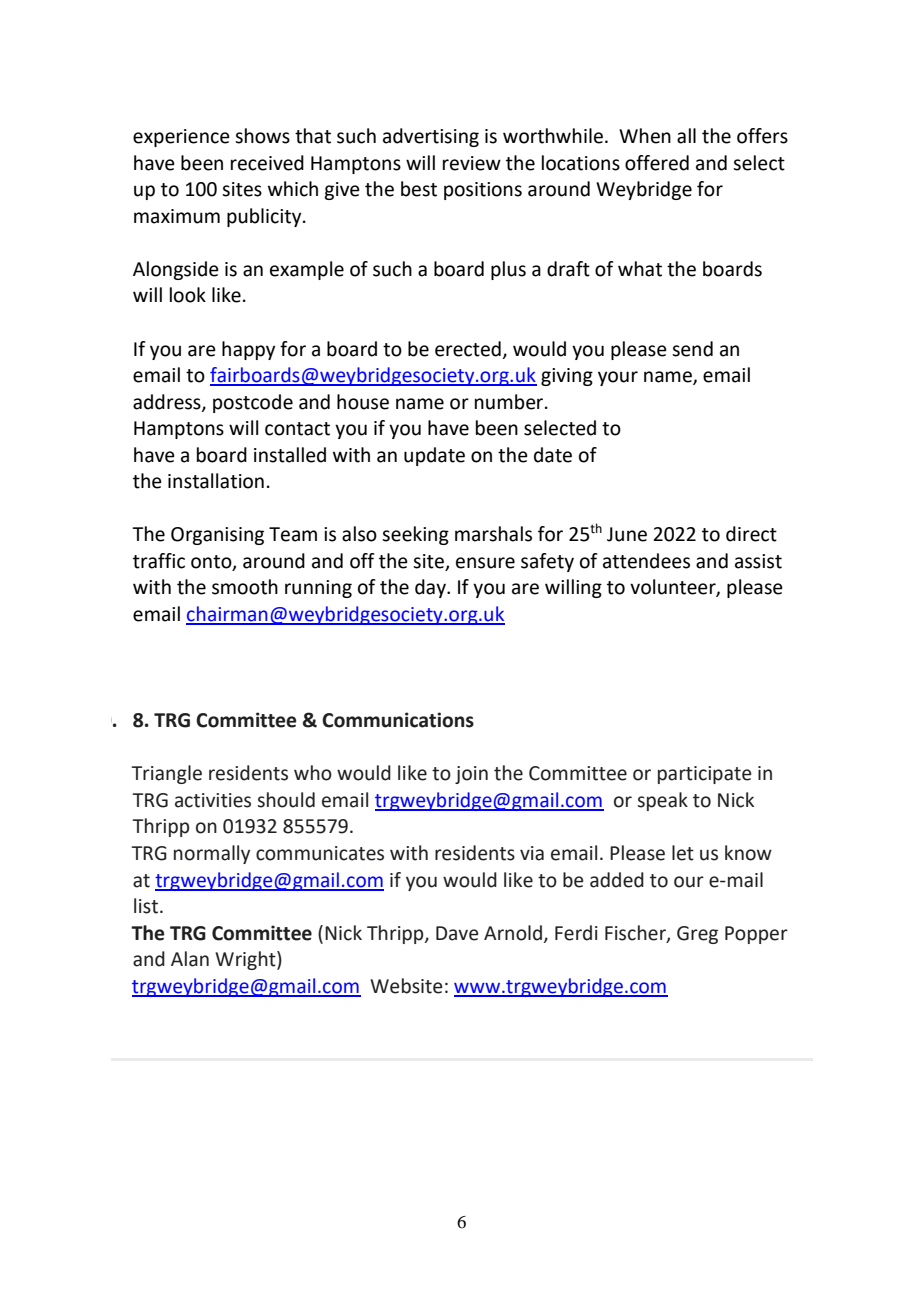  I want to click on attendees, so click(646, 561).
